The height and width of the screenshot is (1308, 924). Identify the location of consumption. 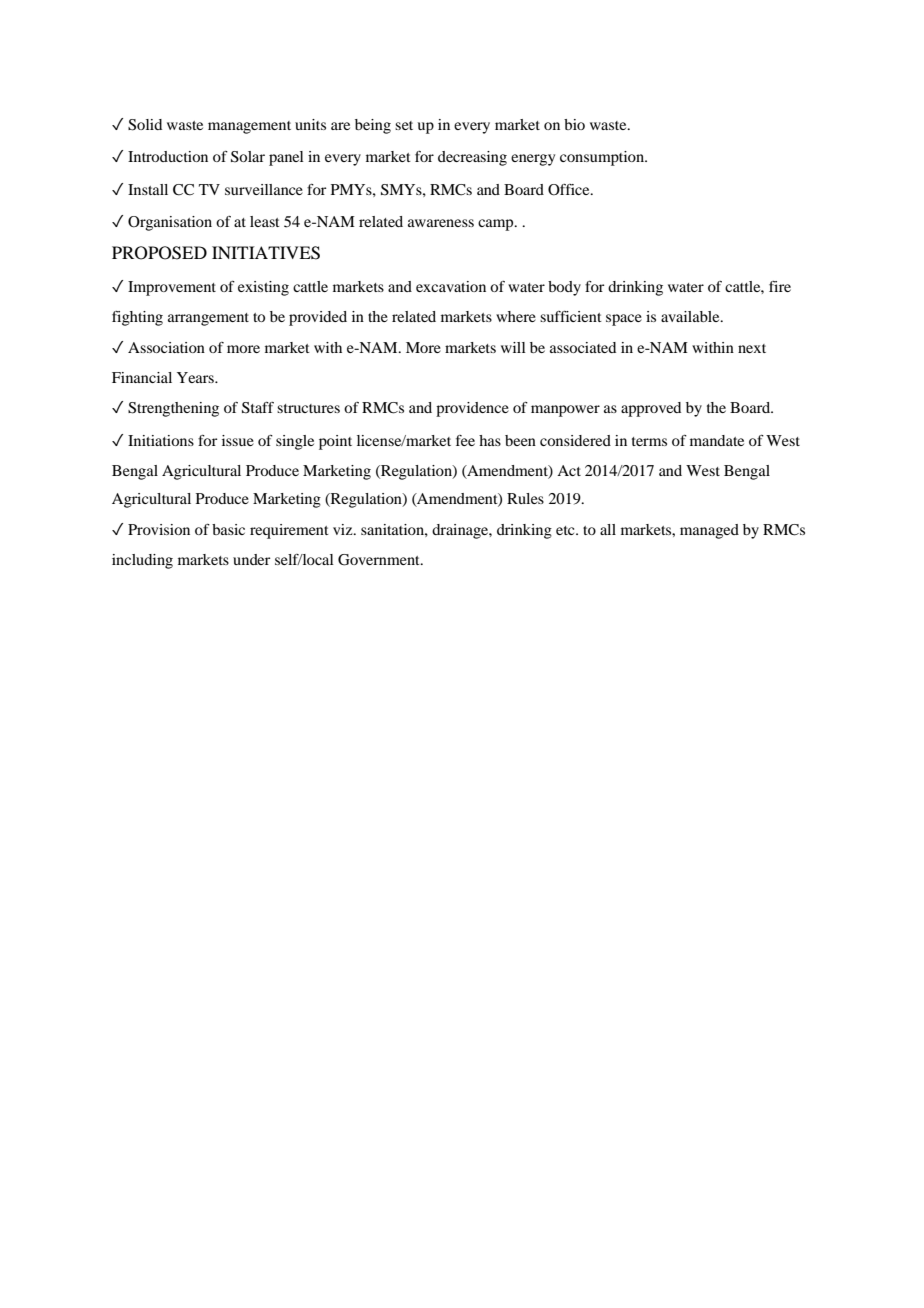
(603, 158).
